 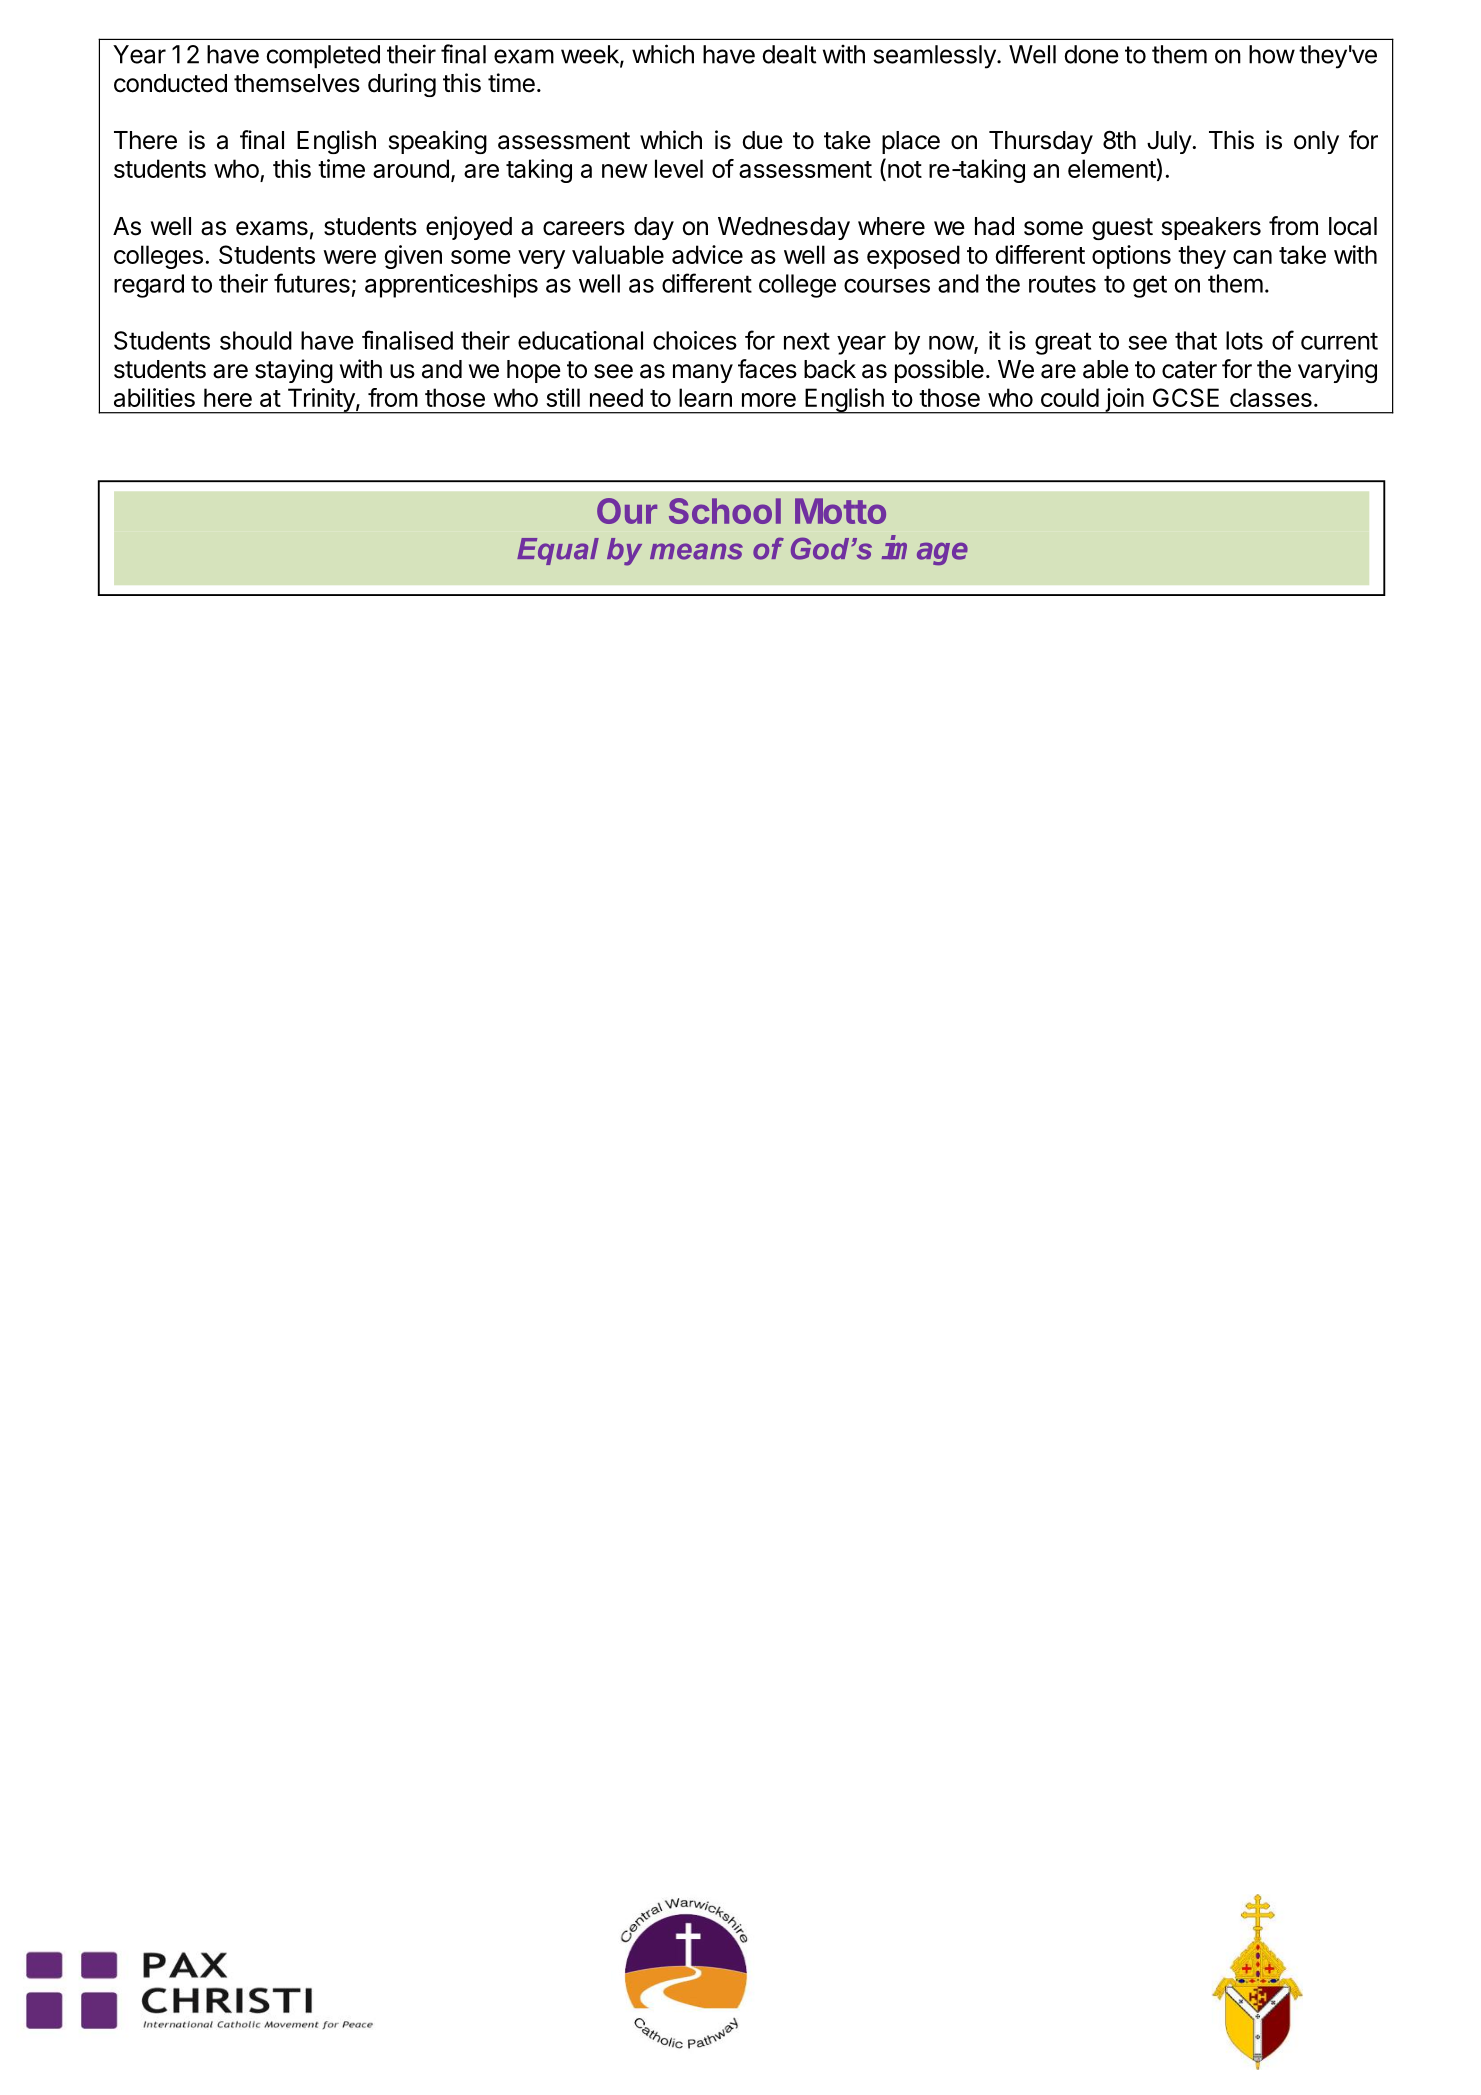 What do you see at coordinates (558, 551) in the screenshot?
I see `Equal` at bounding box center [558, 551].
